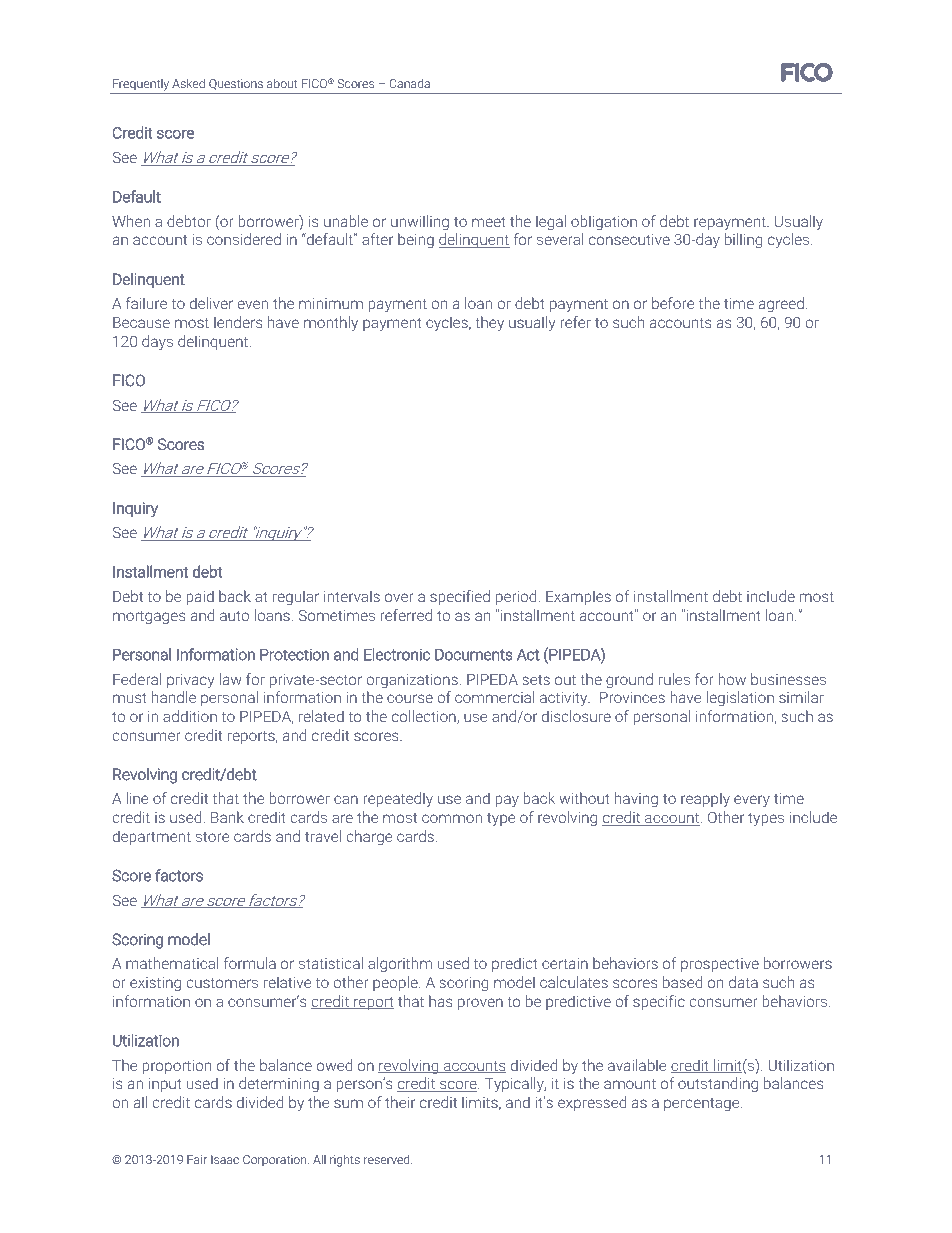 This screenshot has height=1233, width=952. What do you see at coordinates (188, 83) in the screenshot?
I see `Asked` at bounding box center [188, 83].
